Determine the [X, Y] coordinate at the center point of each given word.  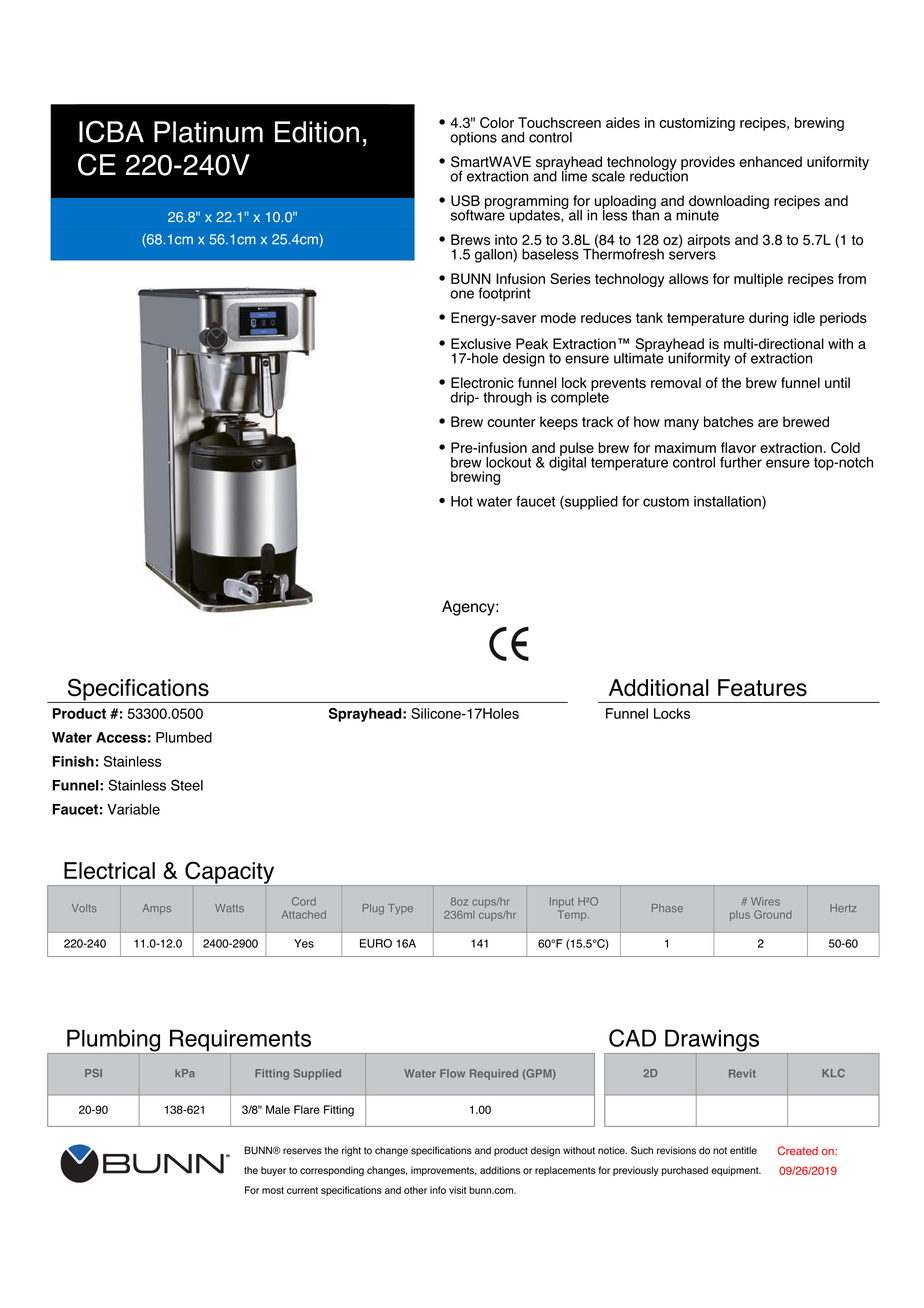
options [473, 139]
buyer [273, 1171]
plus [740, 916]
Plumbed [184, 737]
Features [762, 688]
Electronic [482, 382]
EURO [376, 943]
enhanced [770, 161]
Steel [187, 785]
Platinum [208, 132]
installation [728, 502]
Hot [462, 501]
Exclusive [481, 344]
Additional [659, 687]
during [768, 319]
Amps [156, 909]
